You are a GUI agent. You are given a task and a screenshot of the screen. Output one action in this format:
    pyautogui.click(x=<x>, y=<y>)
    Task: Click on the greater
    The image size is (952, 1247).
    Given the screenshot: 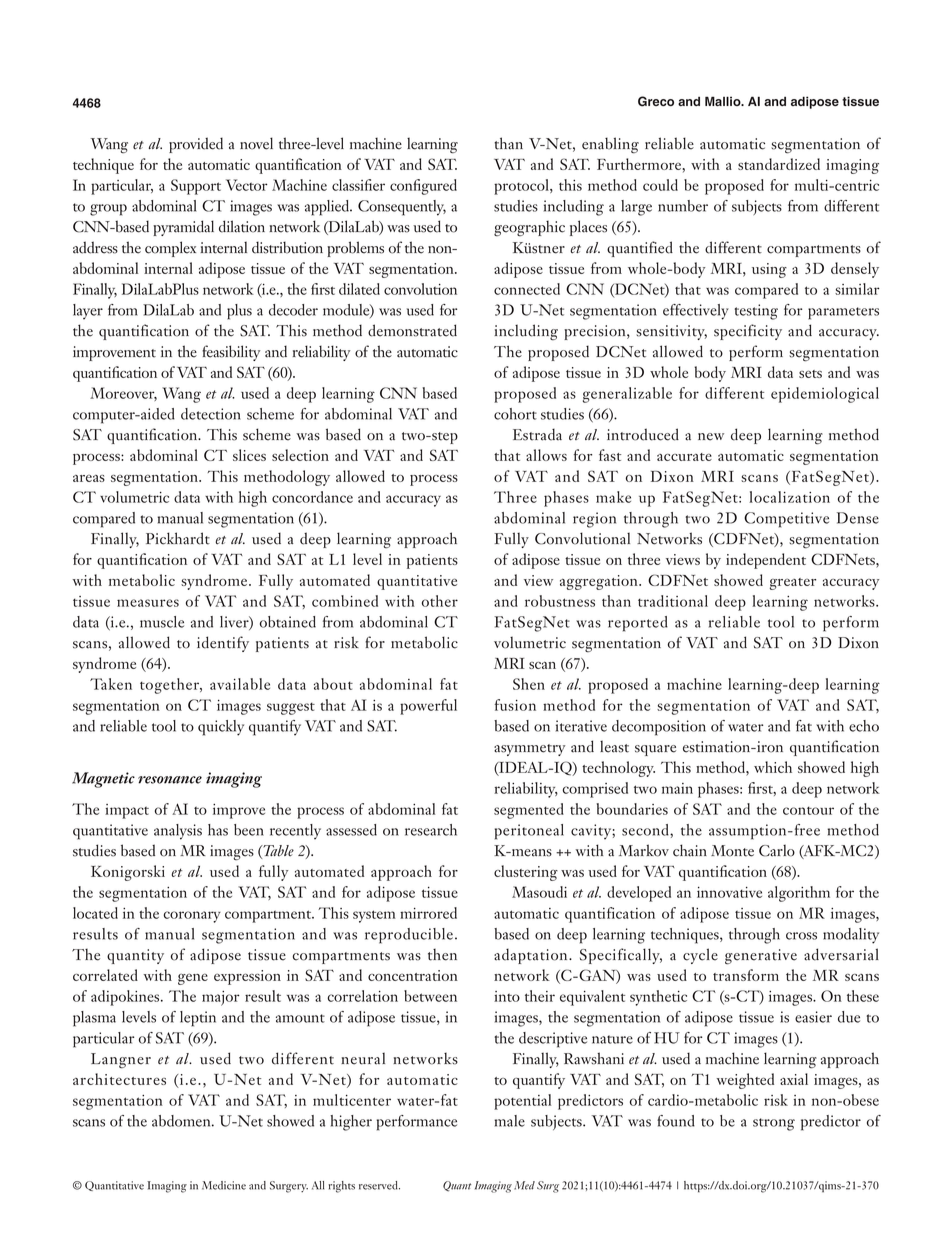 What is the action you would take?
    pyautogui.click(x=793, y=584)
